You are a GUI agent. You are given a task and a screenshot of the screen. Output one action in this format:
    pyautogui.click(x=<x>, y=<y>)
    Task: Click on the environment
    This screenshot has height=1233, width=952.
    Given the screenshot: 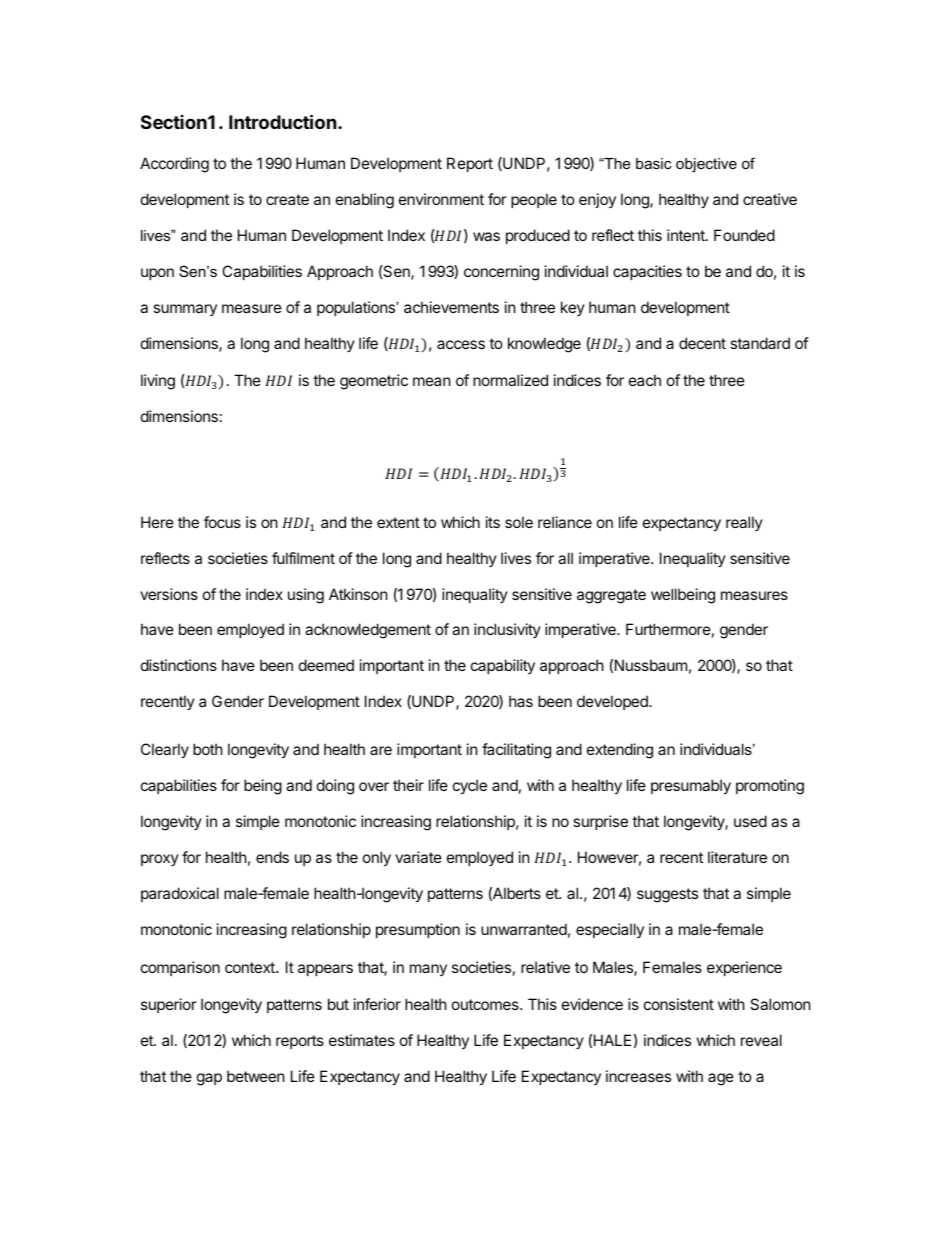 What is the action you would take?
    pyautogui.click(x=441, y=199)
